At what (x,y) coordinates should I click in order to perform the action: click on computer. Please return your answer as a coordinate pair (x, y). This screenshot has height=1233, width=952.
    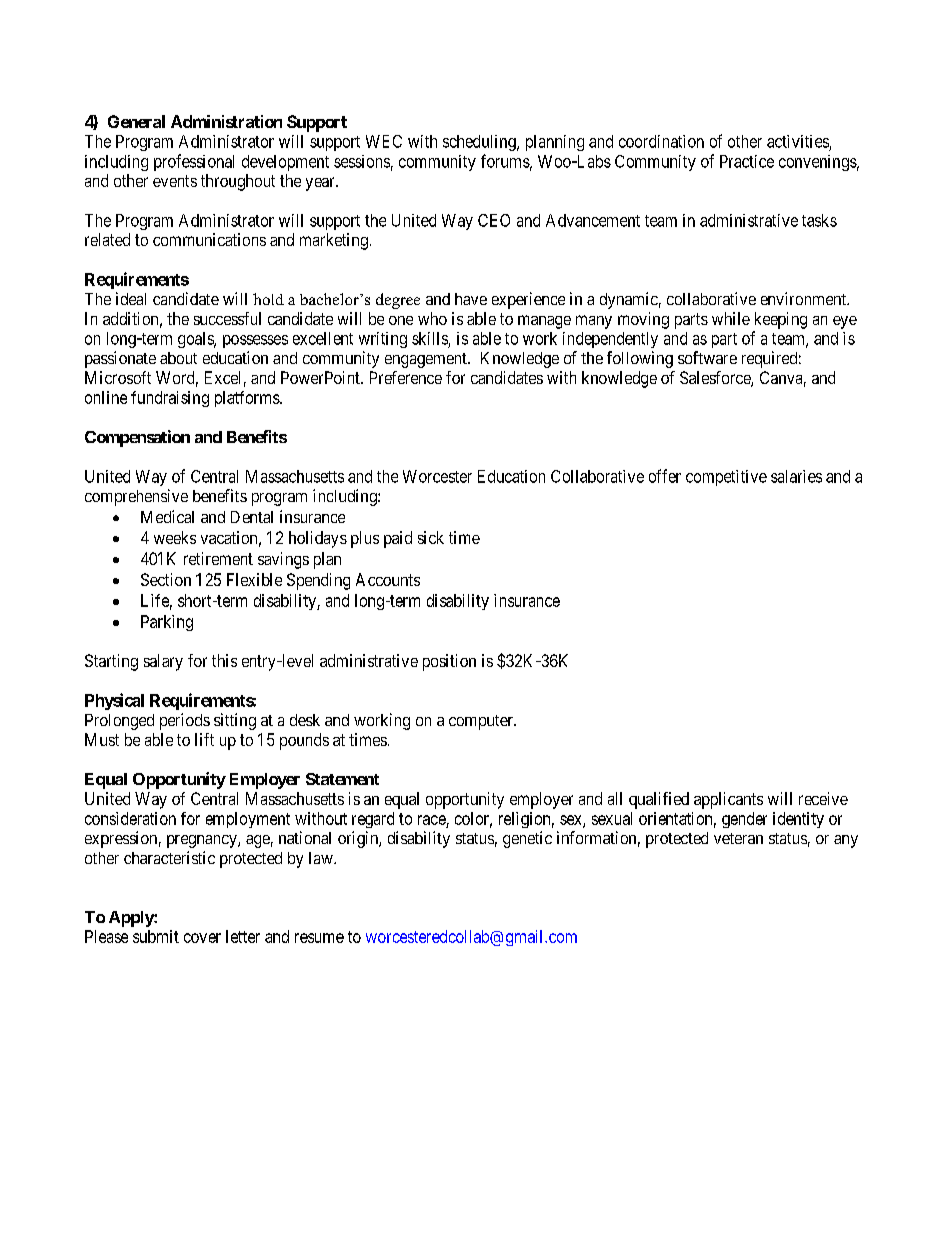
    Looking at the image, I should click on (482, 722).
